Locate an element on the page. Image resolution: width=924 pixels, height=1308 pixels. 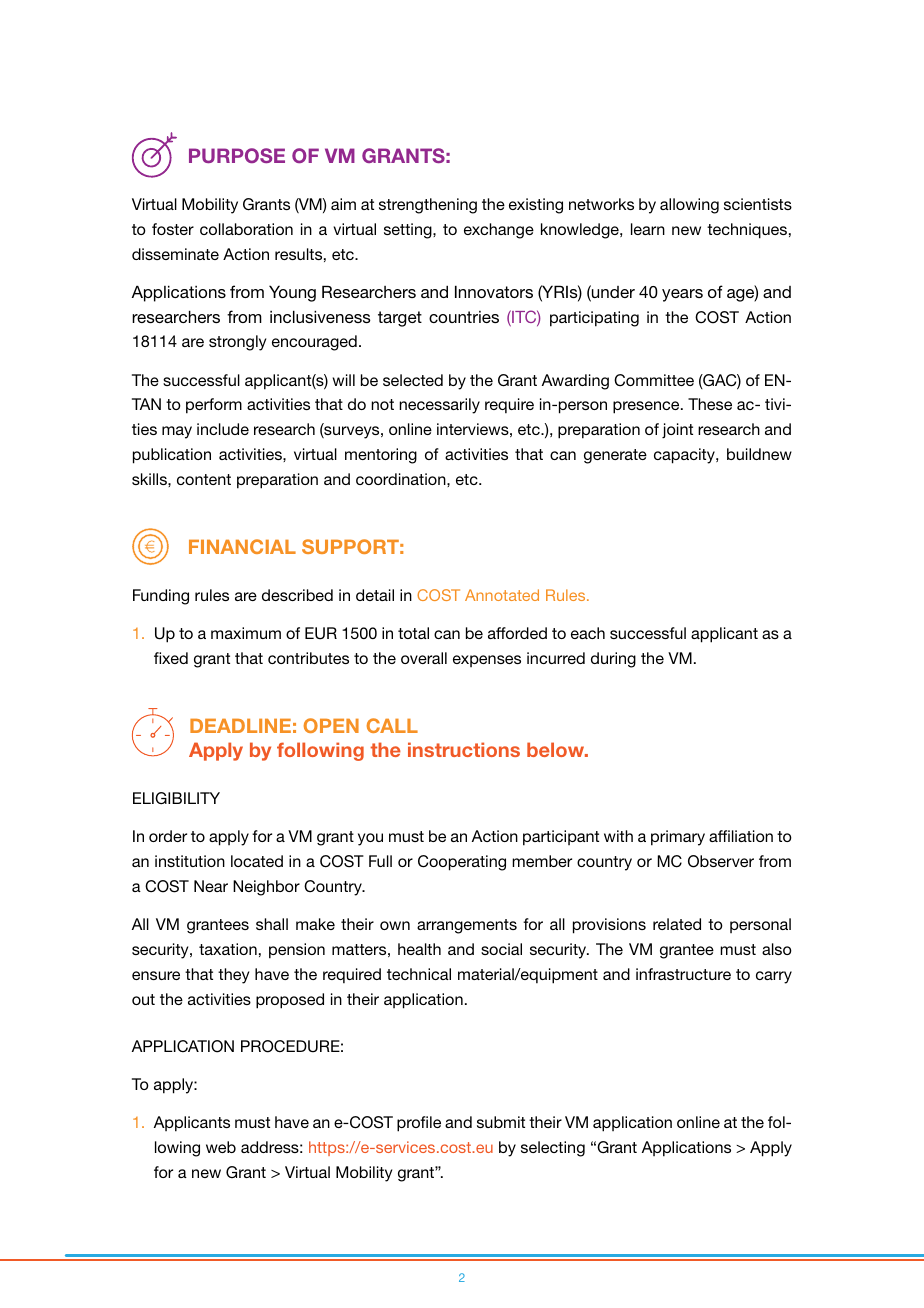
proposed is located at coordinates (290, 1001).
